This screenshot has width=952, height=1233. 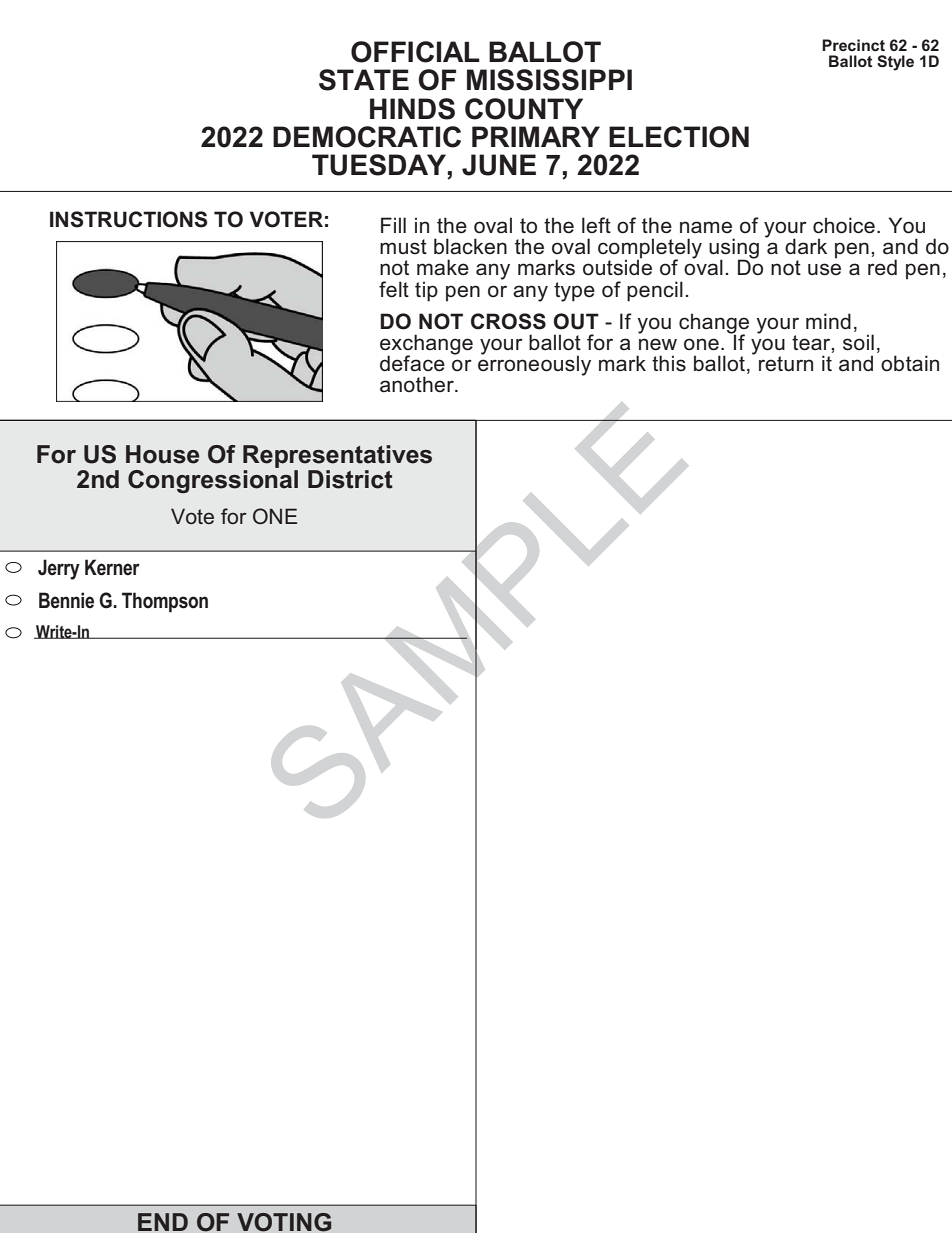 I want to click on obtain, so click(x=910, y=363).
